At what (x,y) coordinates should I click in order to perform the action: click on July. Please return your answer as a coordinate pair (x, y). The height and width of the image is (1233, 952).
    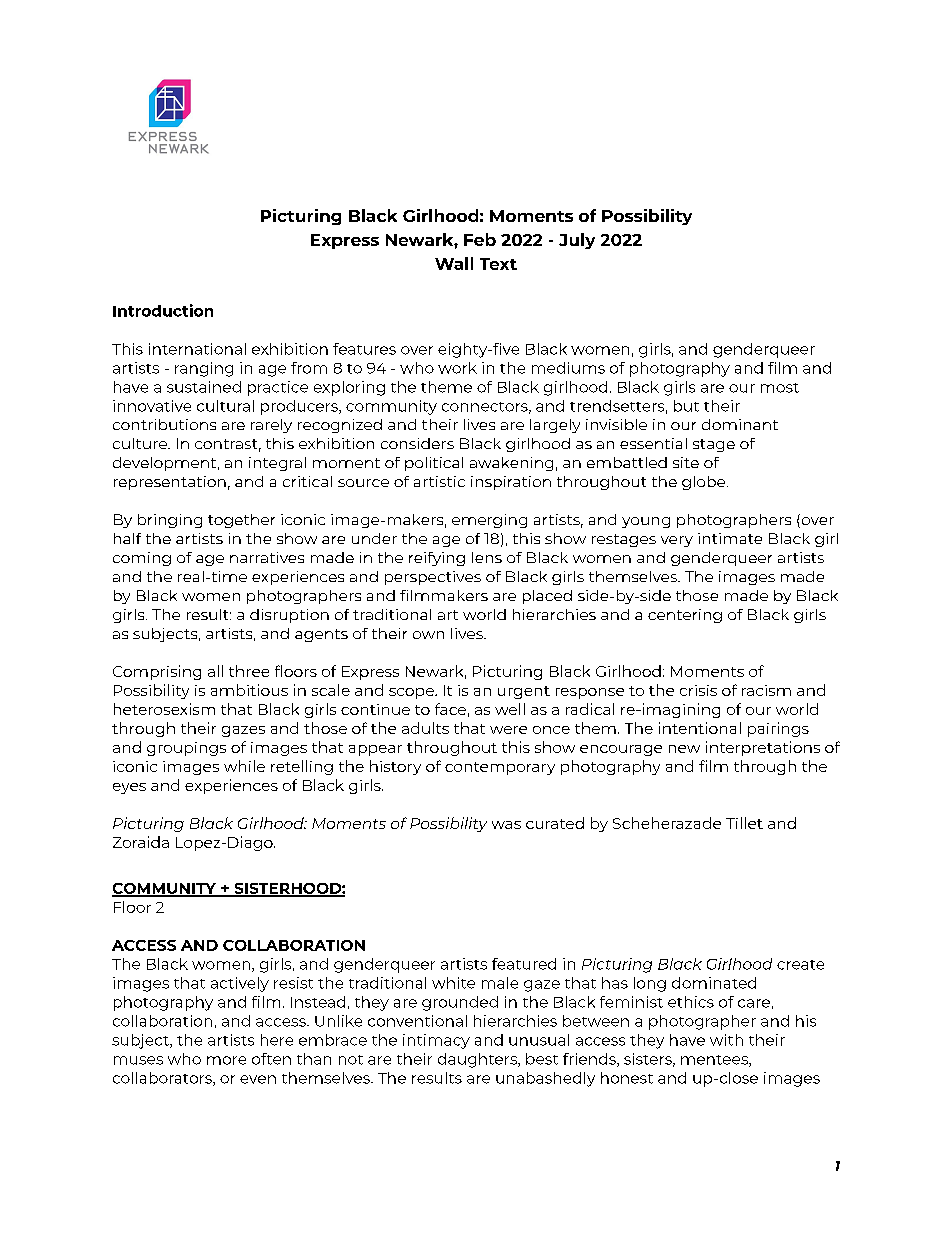
    Looking at the image, I should click on (577, 241).
